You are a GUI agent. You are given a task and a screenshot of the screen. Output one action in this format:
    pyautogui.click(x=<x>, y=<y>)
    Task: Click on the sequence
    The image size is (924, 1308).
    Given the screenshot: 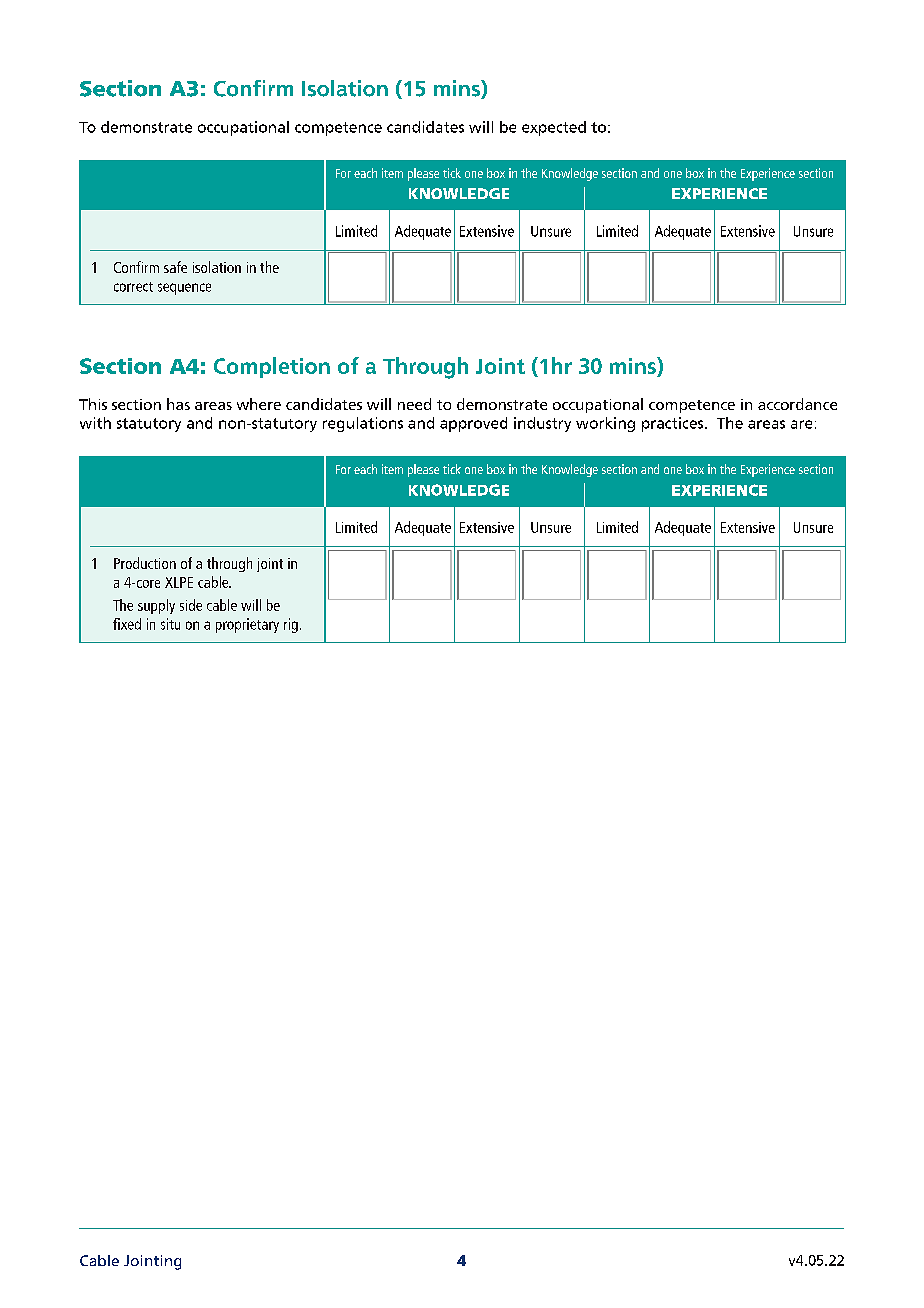 What is the action you would take?
    pyautogui.click(x=184, y=289)
